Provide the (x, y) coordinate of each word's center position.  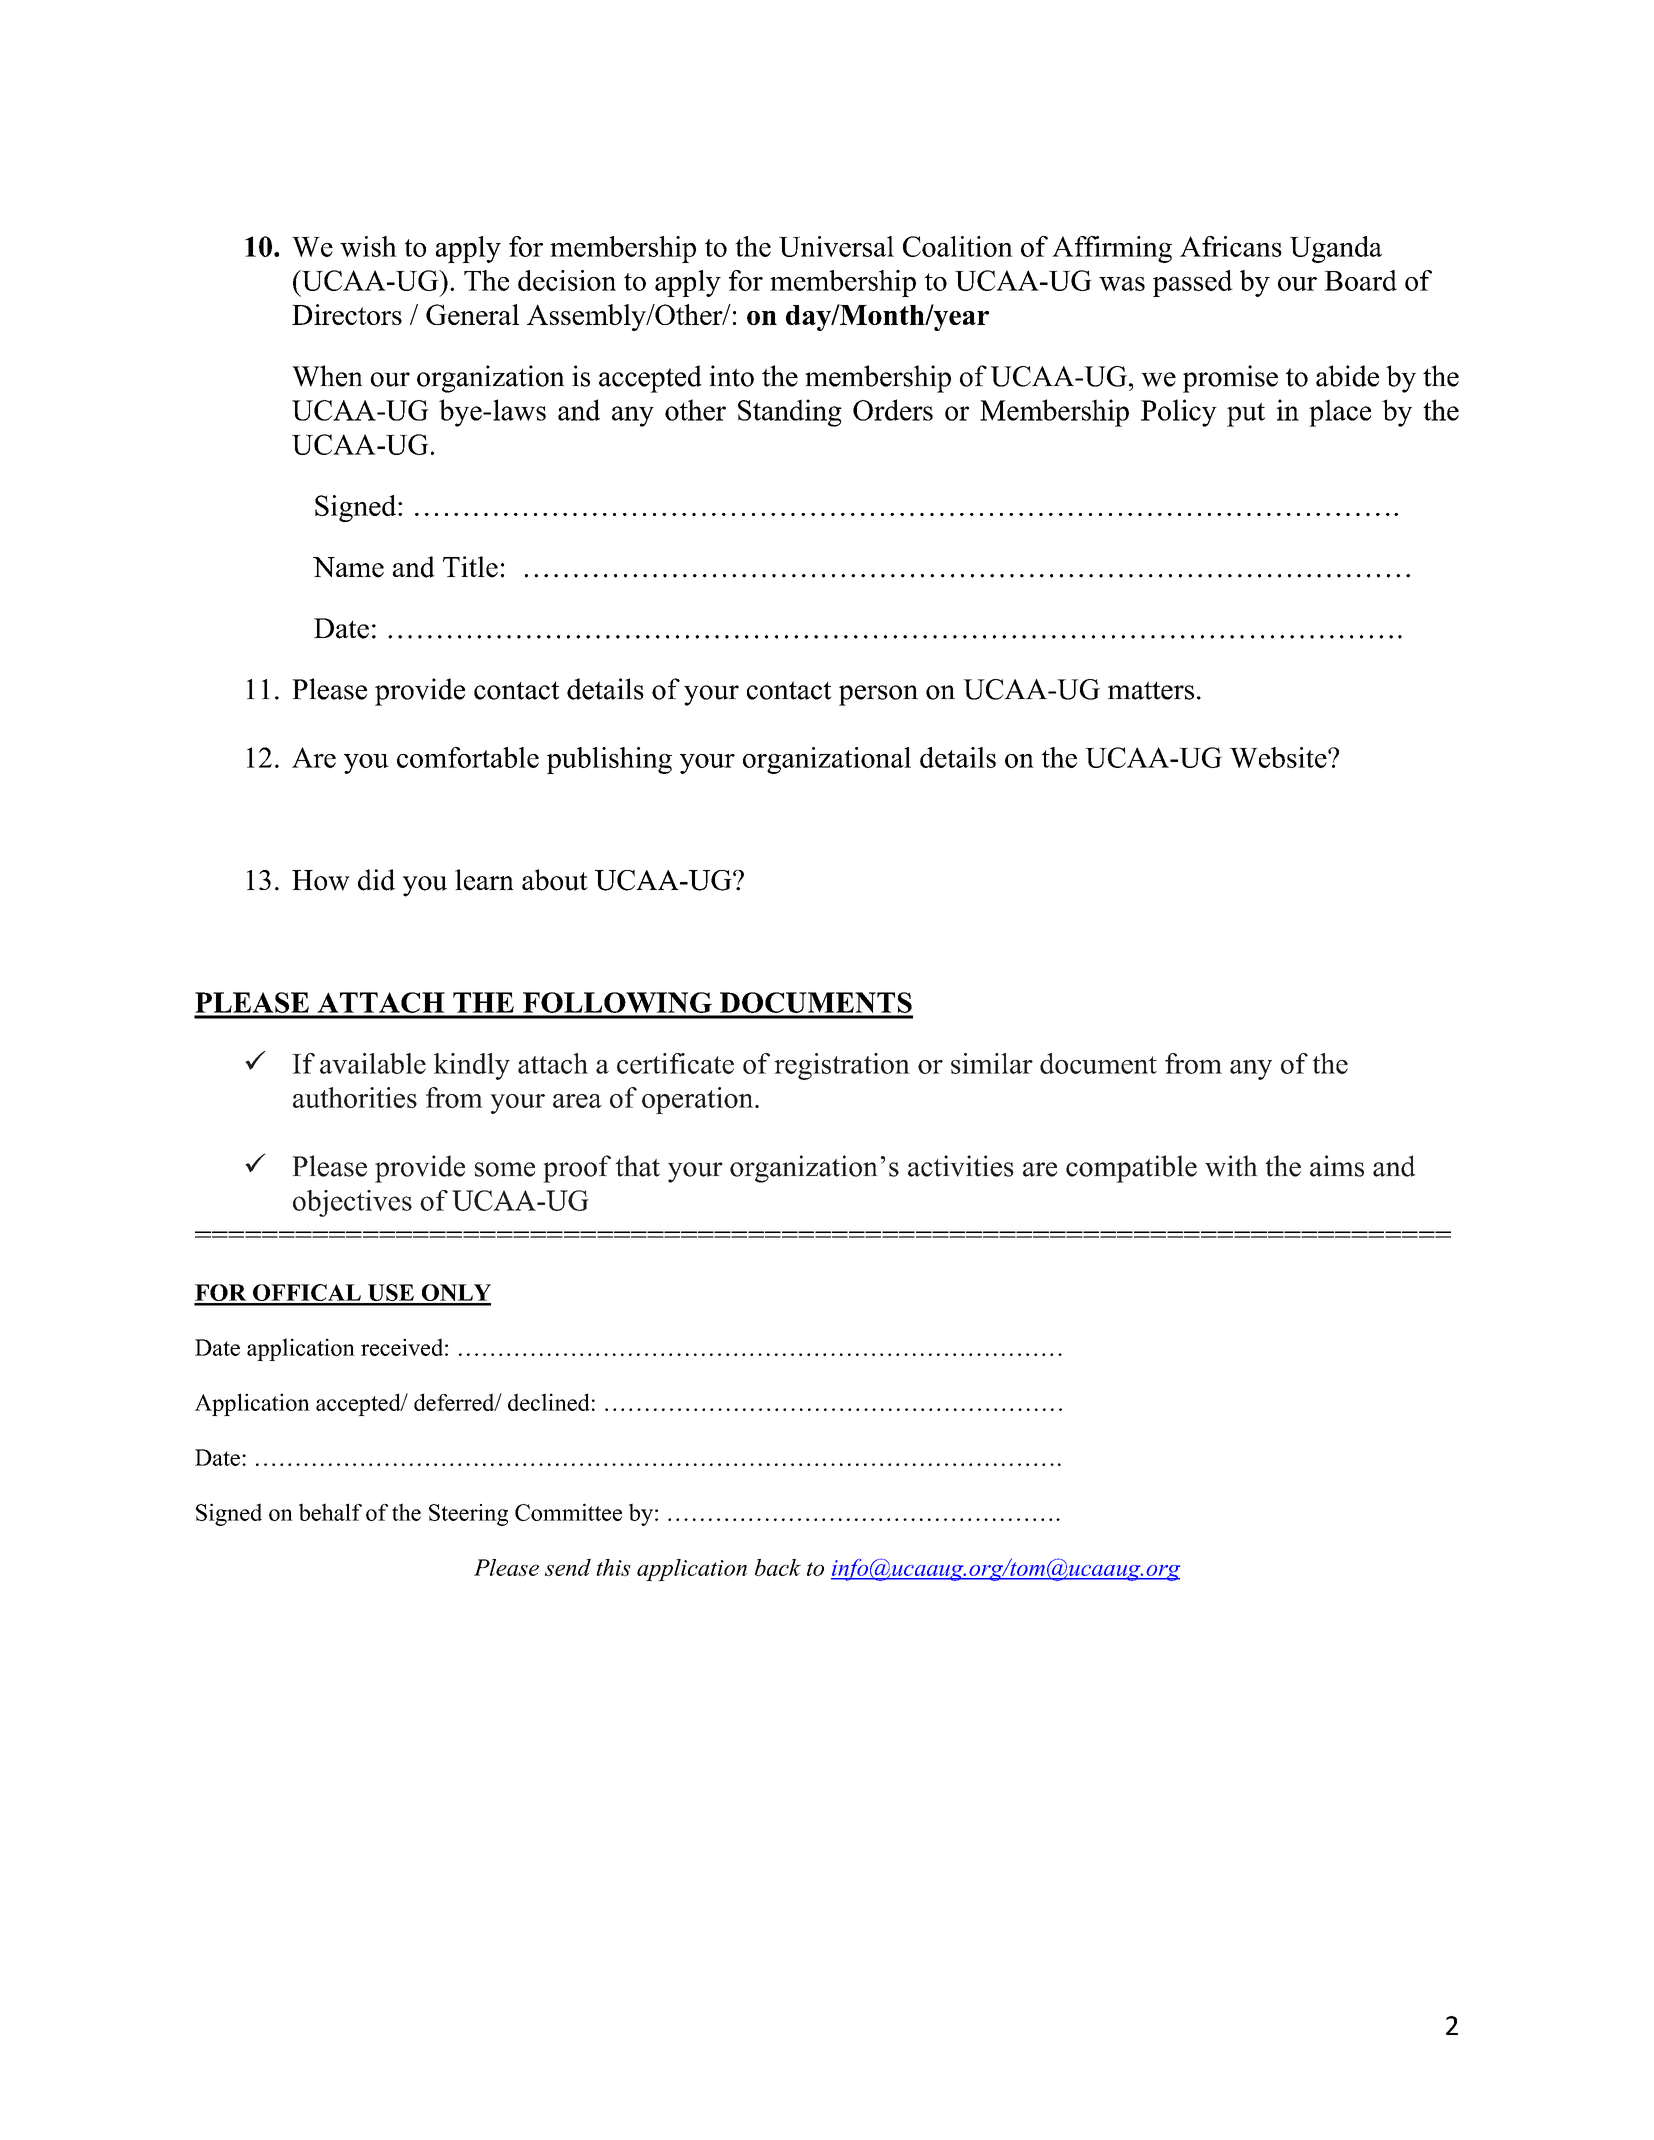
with (1231, 1166)
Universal (836, 246)
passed (1193, 283)
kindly (472, 1066)
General (472, 314)
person (878, 695)
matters (1151, 690)
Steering (468, 1515)
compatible (1131, 1169)
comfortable (468, 757)
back (778, 1567)
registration (842, 1066)
